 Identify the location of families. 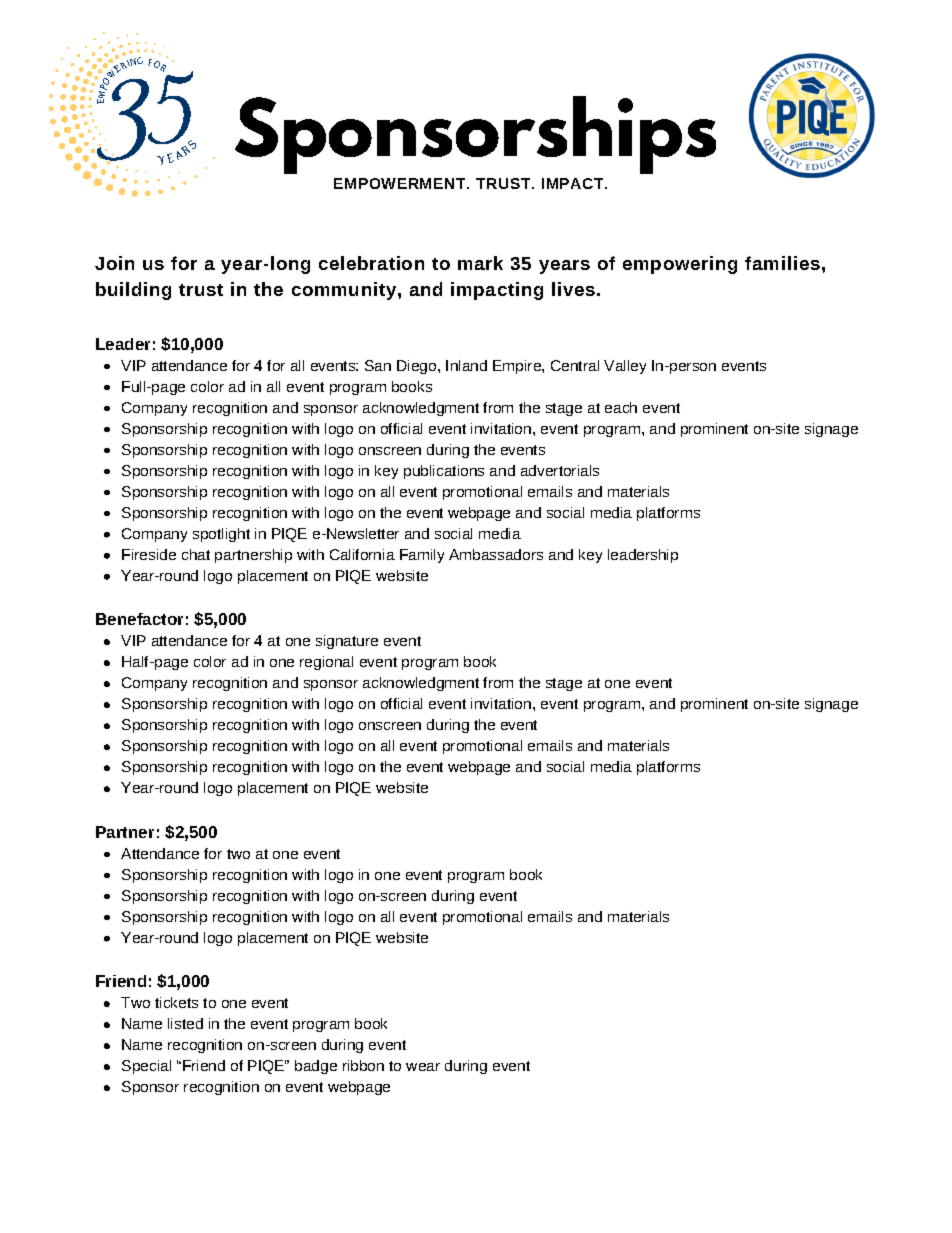
(782, 263).
